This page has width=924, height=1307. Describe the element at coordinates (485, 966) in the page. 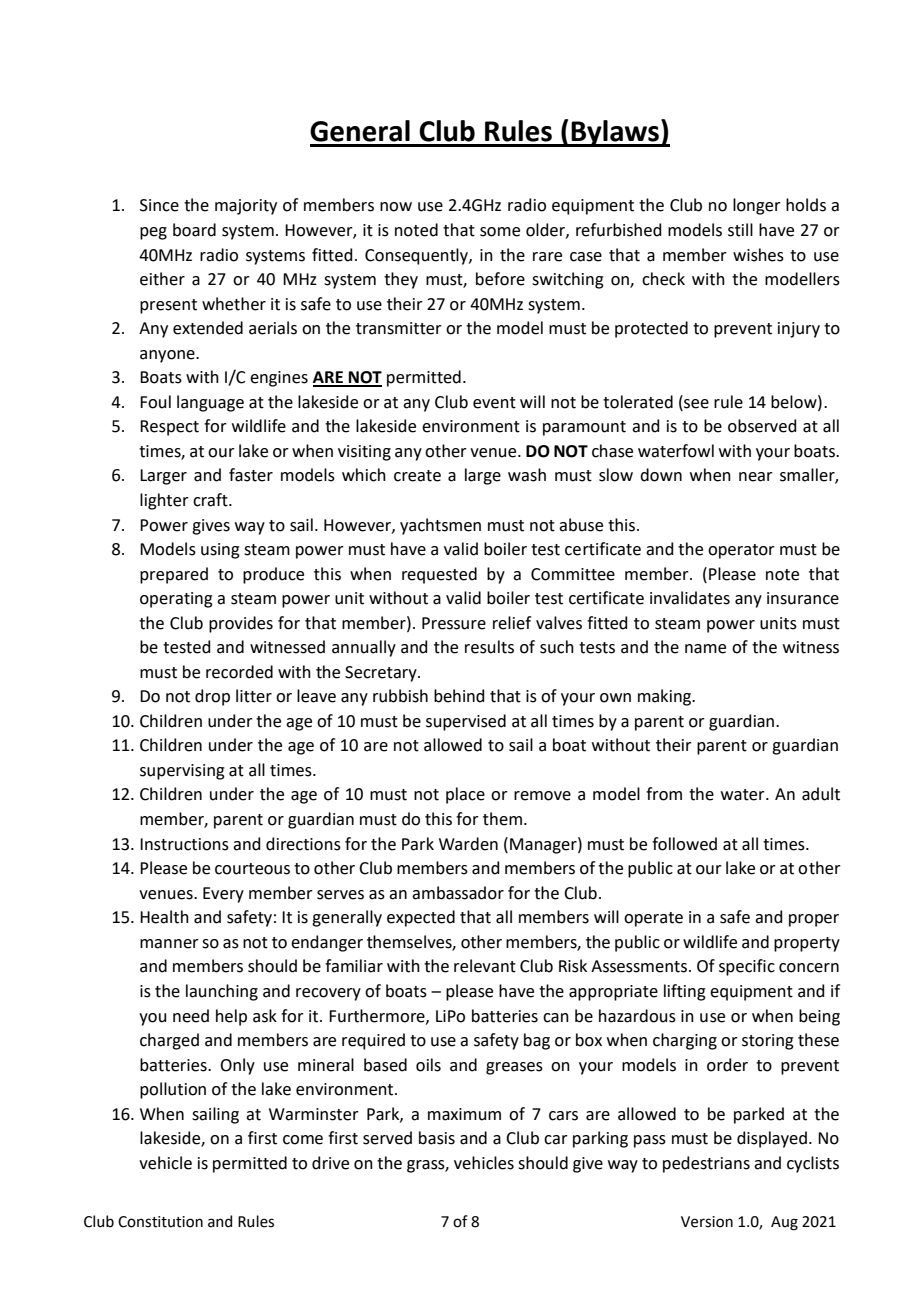

I see `relevant` at that location.
